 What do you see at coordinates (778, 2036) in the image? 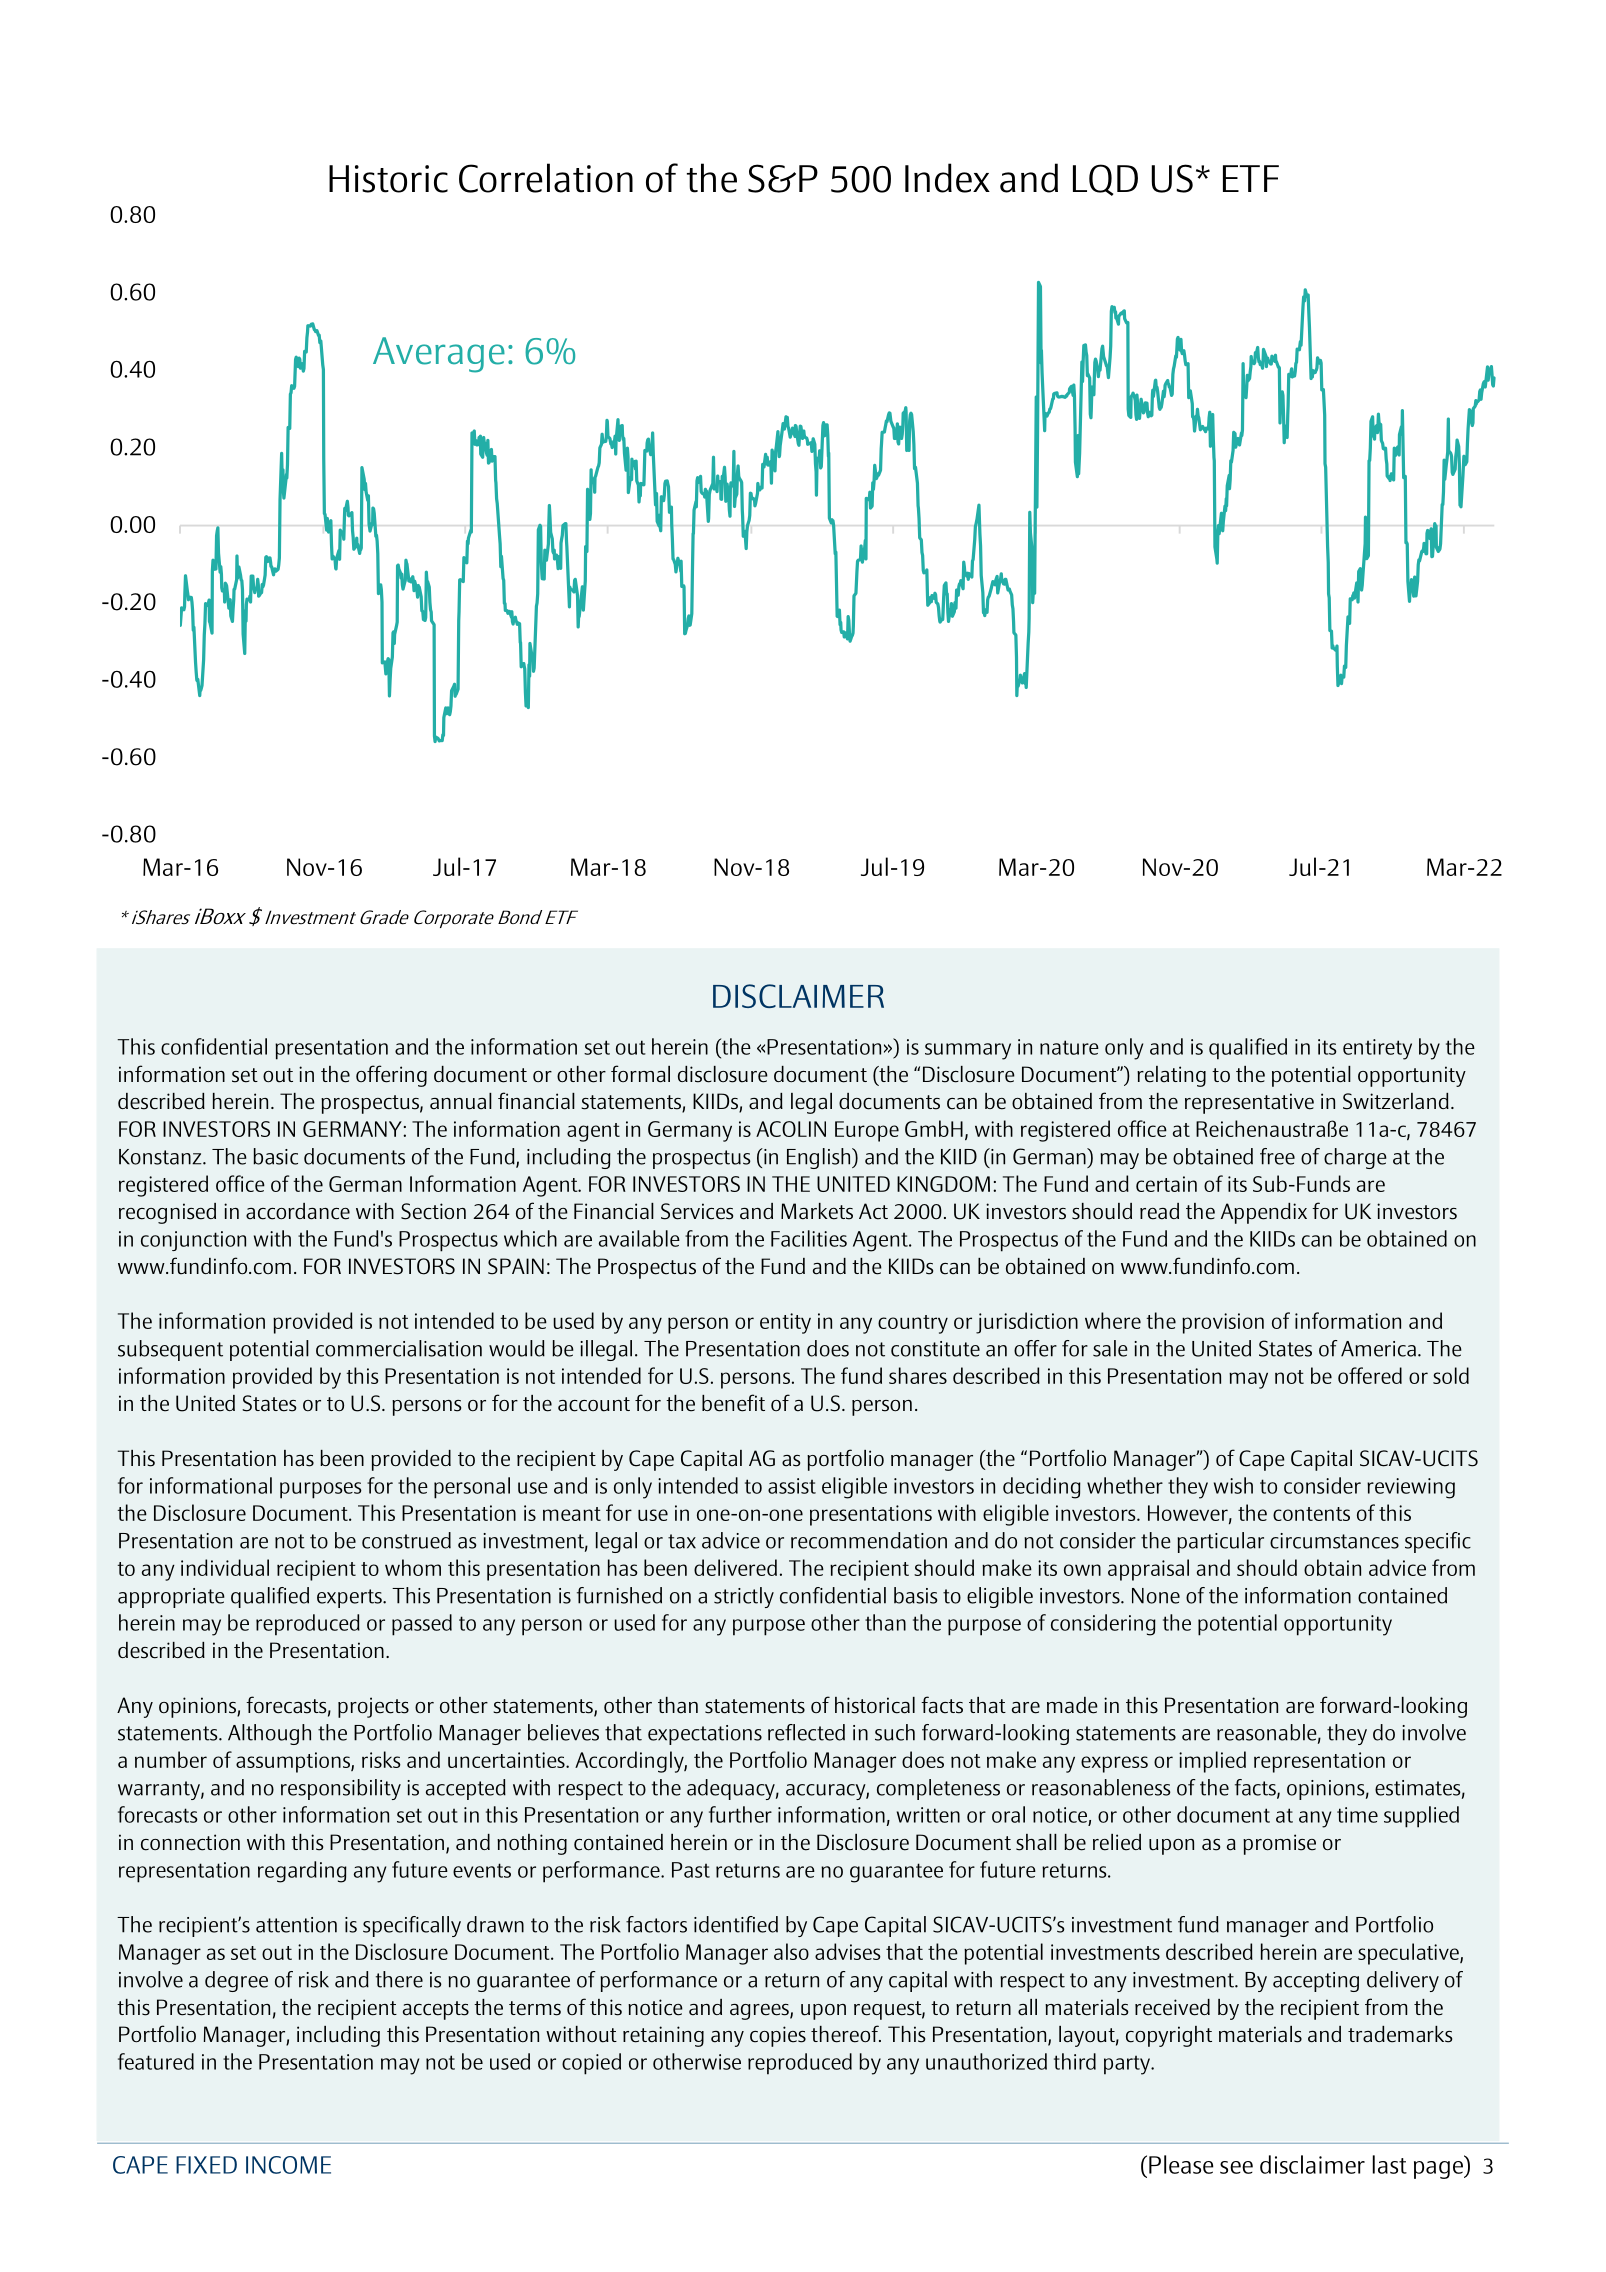
I see `copies` at bounding box center [778, 2036].
